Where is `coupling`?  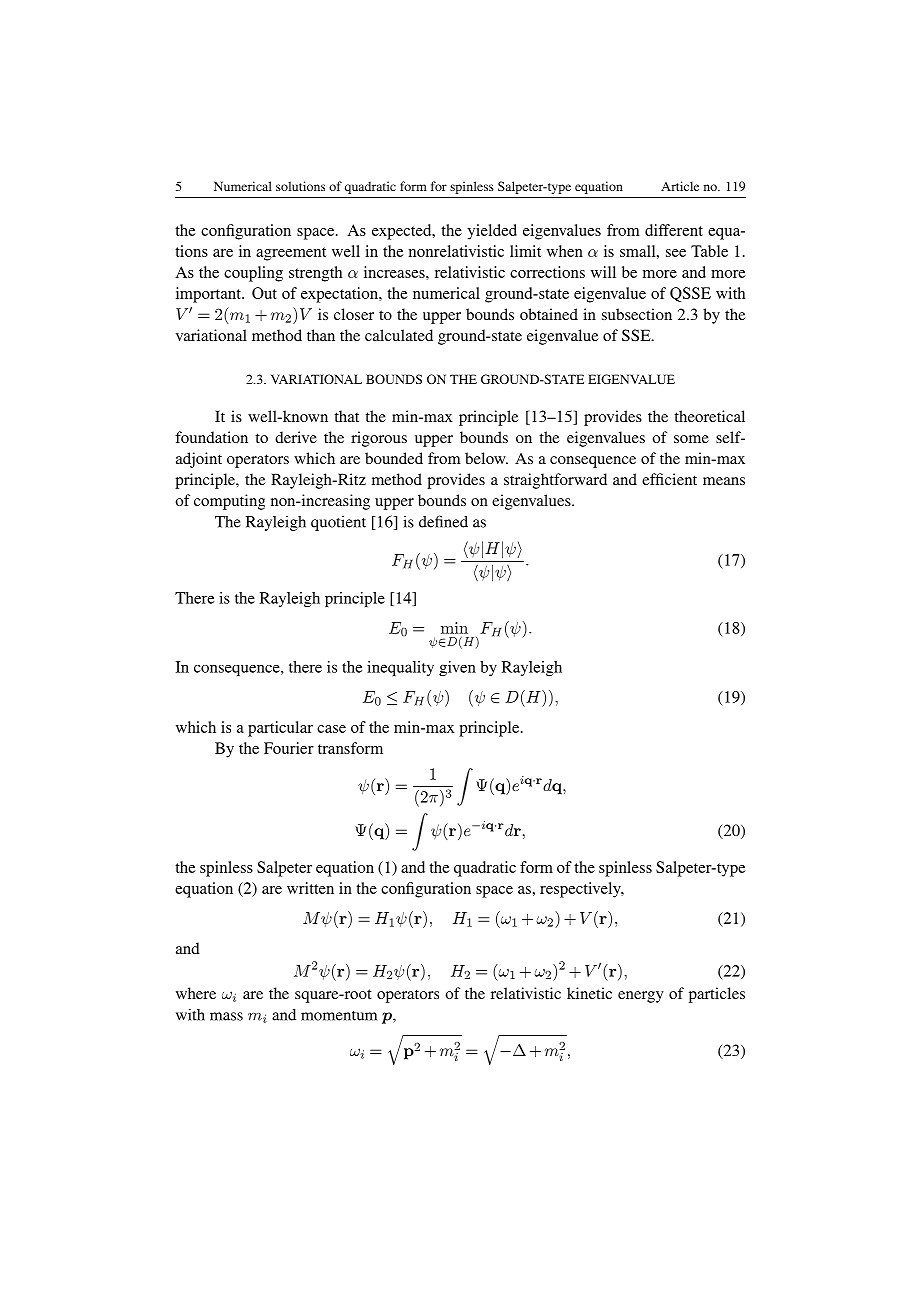
coupling is located at coordinates (253, 274).
